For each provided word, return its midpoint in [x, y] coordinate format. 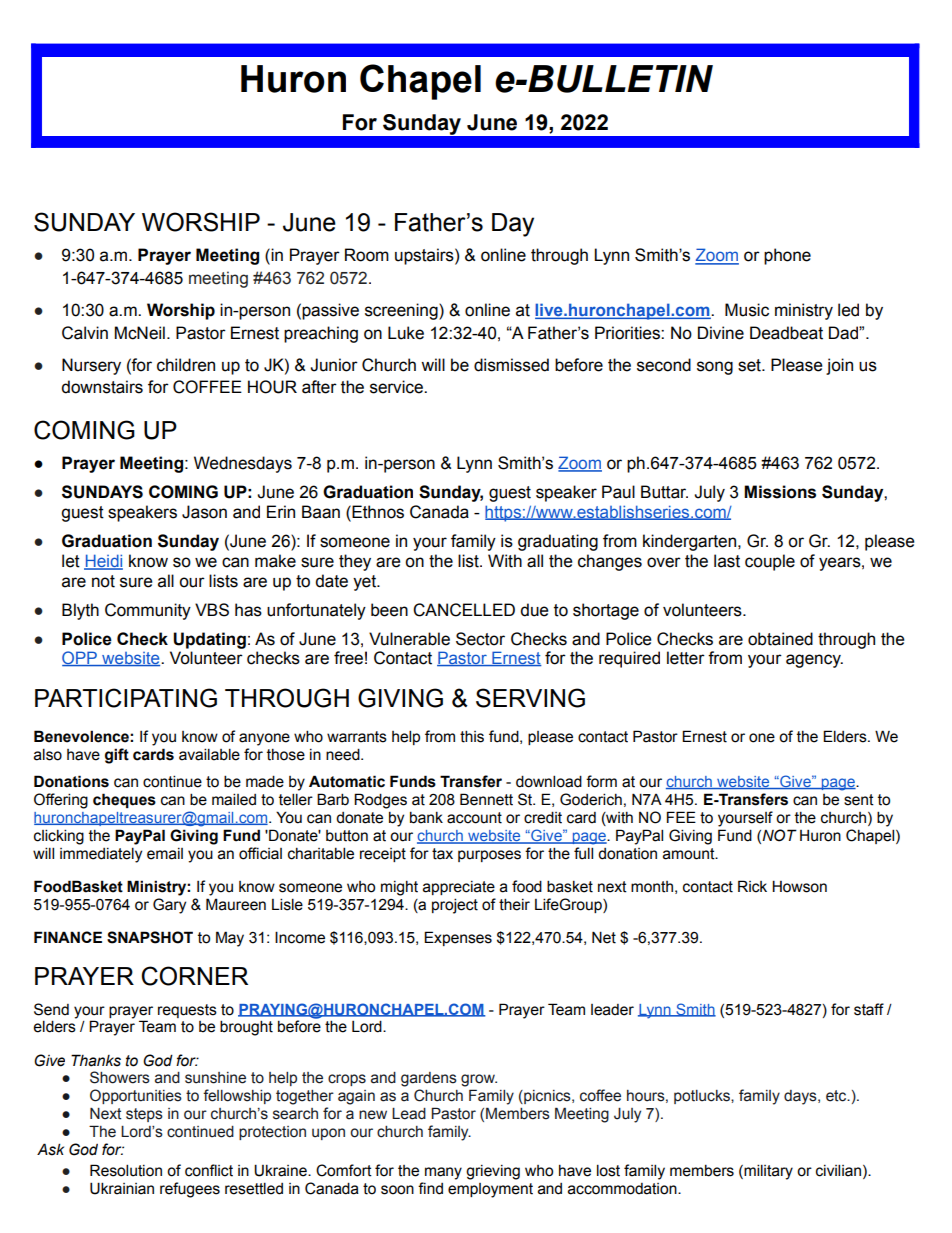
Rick [752, 886]
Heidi [103, 561]
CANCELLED [464, 610]
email [165, 854]
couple [770, 562]
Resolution [126, 1170]
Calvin [85, 333]
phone [787, 256]
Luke [406, 333]
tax [442, 854]
